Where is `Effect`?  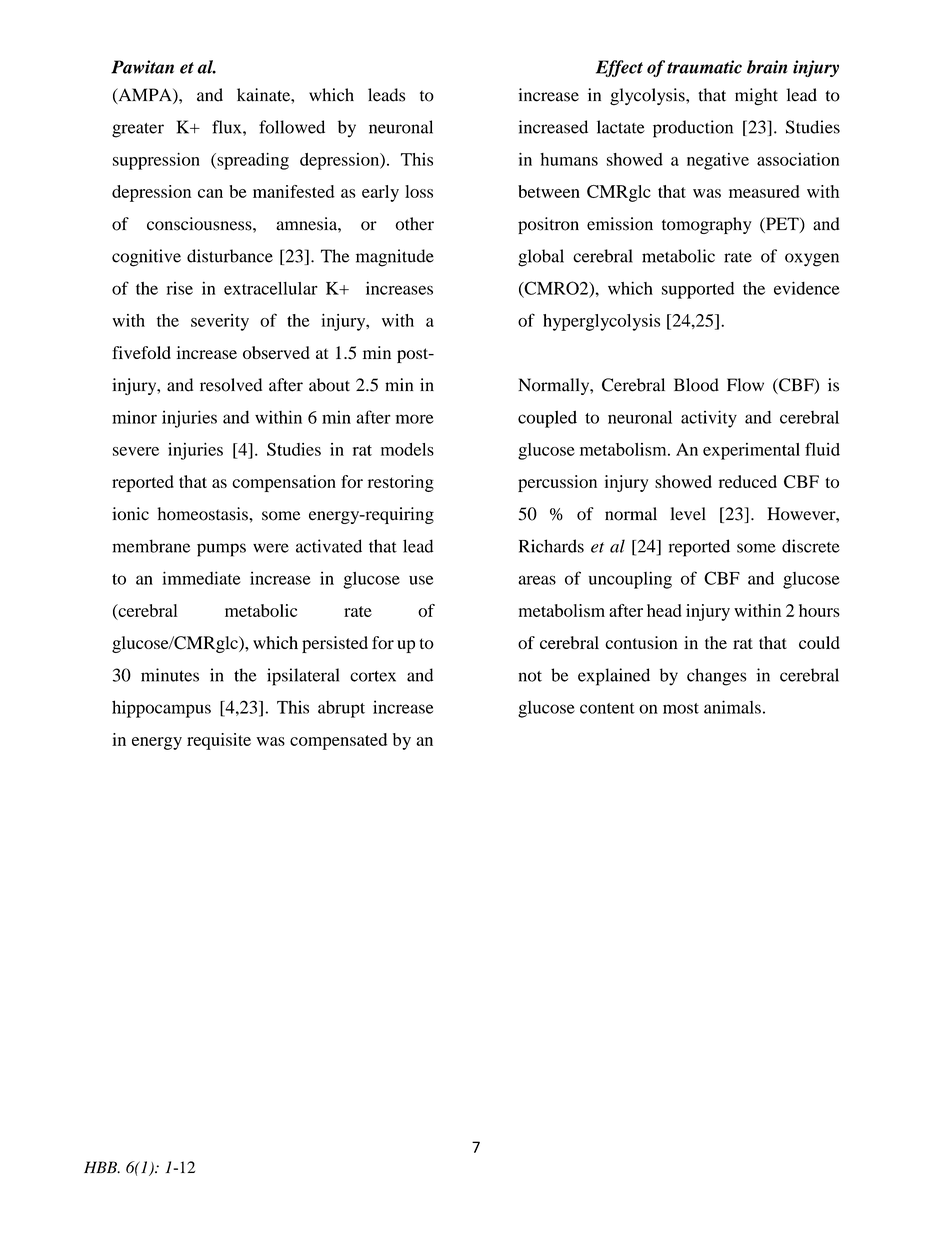
Effect is located at coordinates (619, 68).
